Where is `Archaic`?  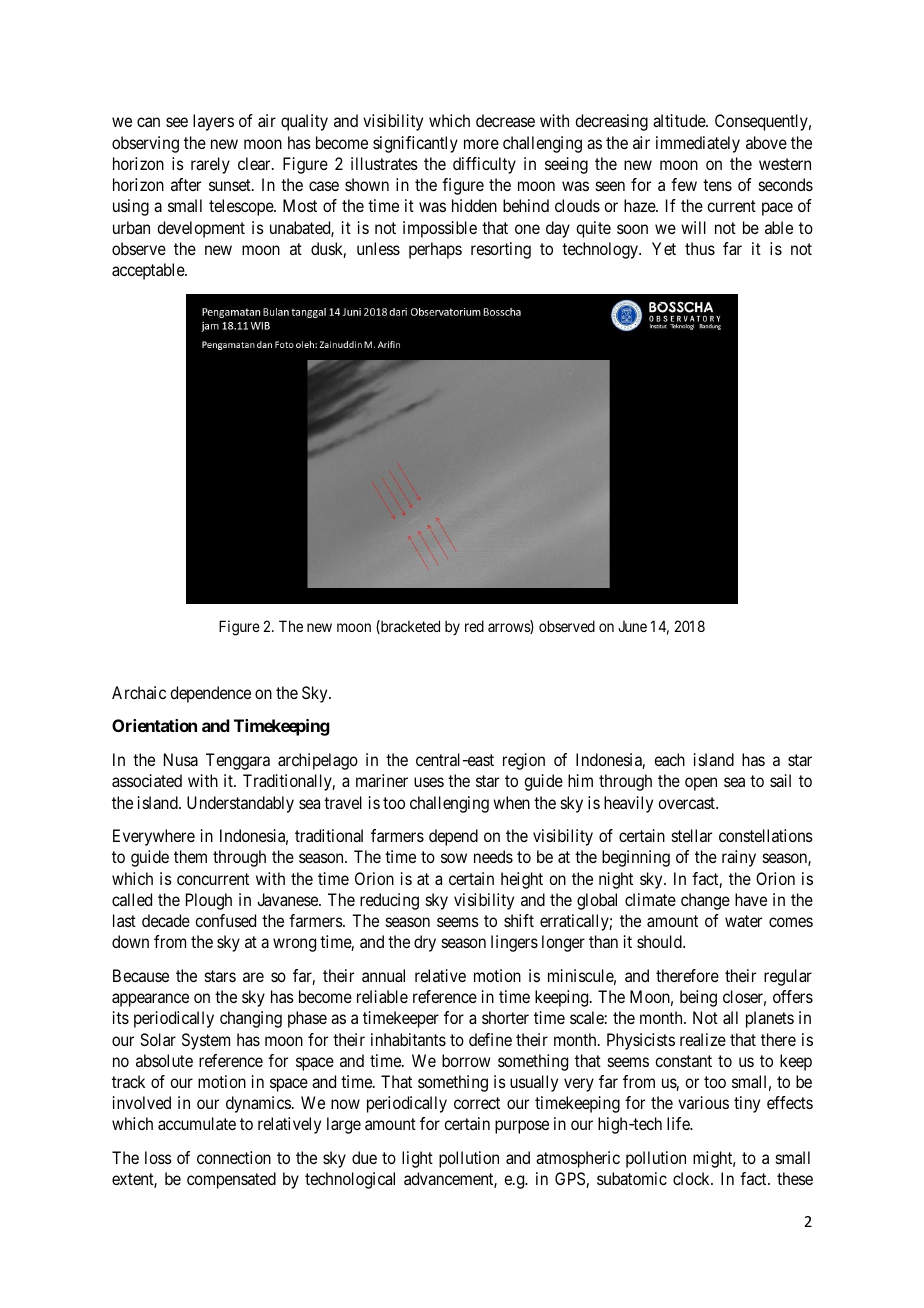 Archaic is located at coordinates (139, 692).
